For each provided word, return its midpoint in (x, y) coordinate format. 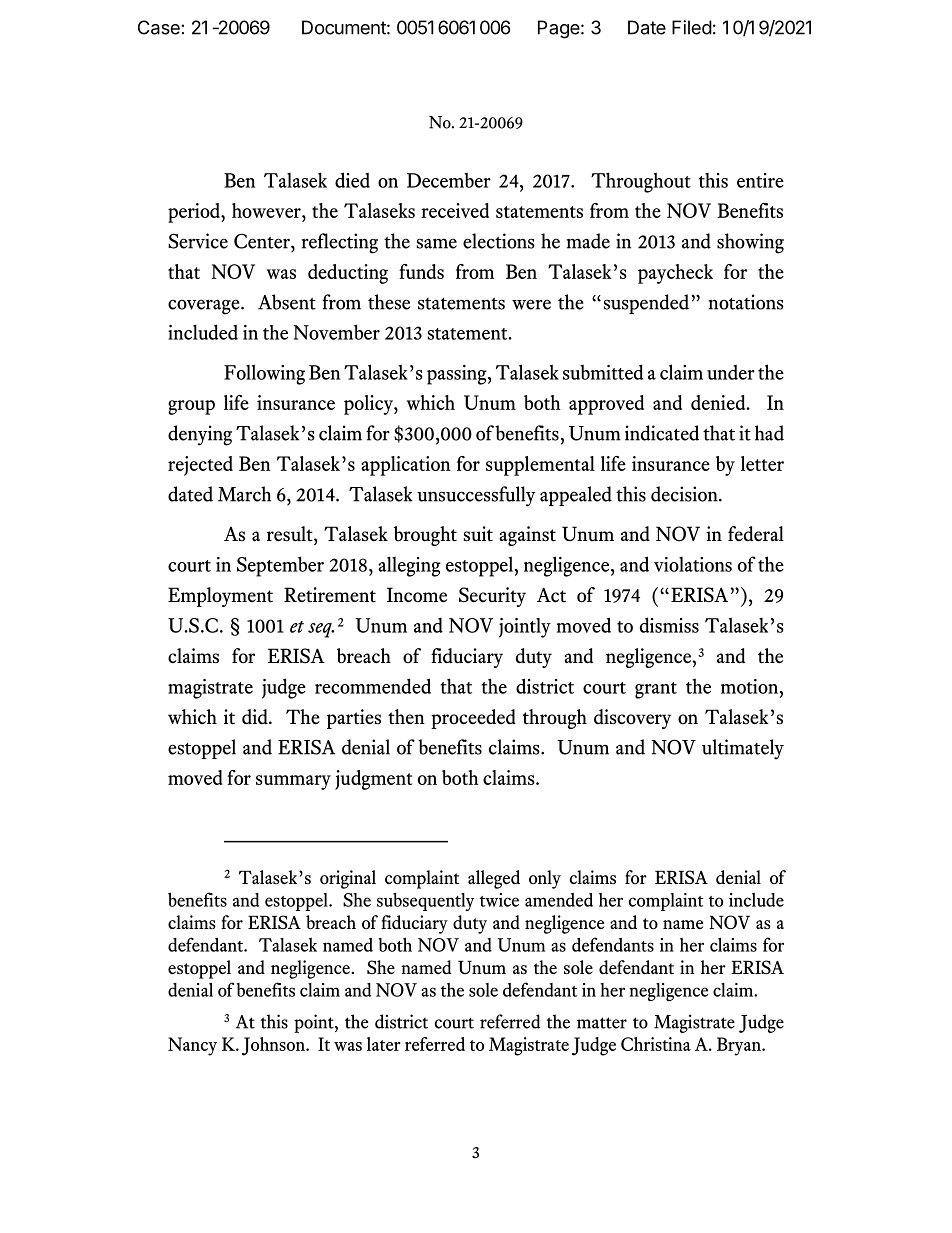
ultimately (743, 749)
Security (492, 597)
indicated (662, 433)
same (437, 243)
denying (200, 435)
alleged (494, 879)
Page (559, 29)
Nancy (192, 1046)
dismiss (669, 625)
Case (159, 27)
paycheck (675, 274)
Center (263, 241)
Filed (692, 27)
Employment (220, 597)
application (406, 466)
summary (293, 782)
